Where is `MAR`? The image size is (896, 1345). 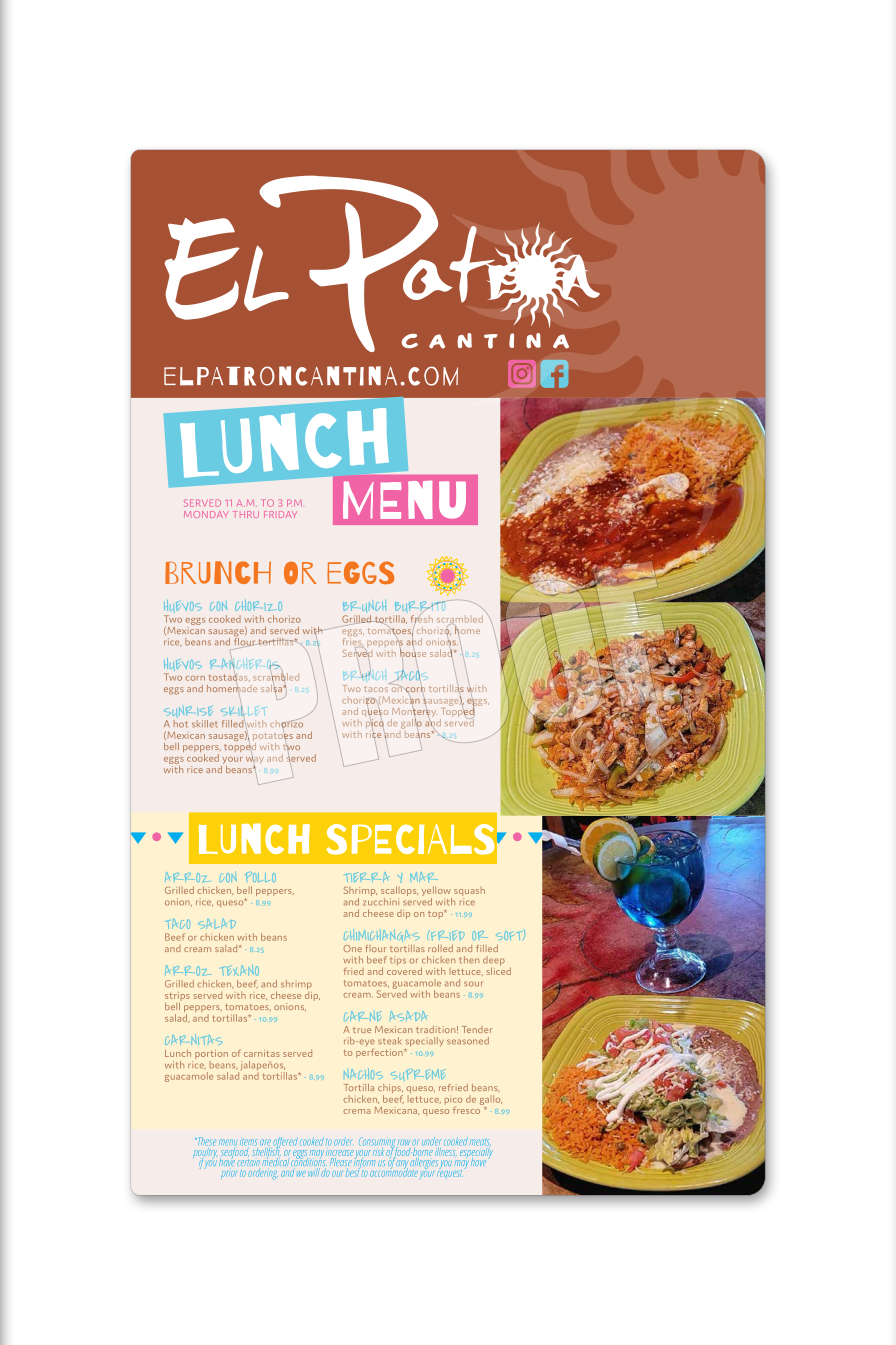 MAR is located at coordinates (424, 877).
